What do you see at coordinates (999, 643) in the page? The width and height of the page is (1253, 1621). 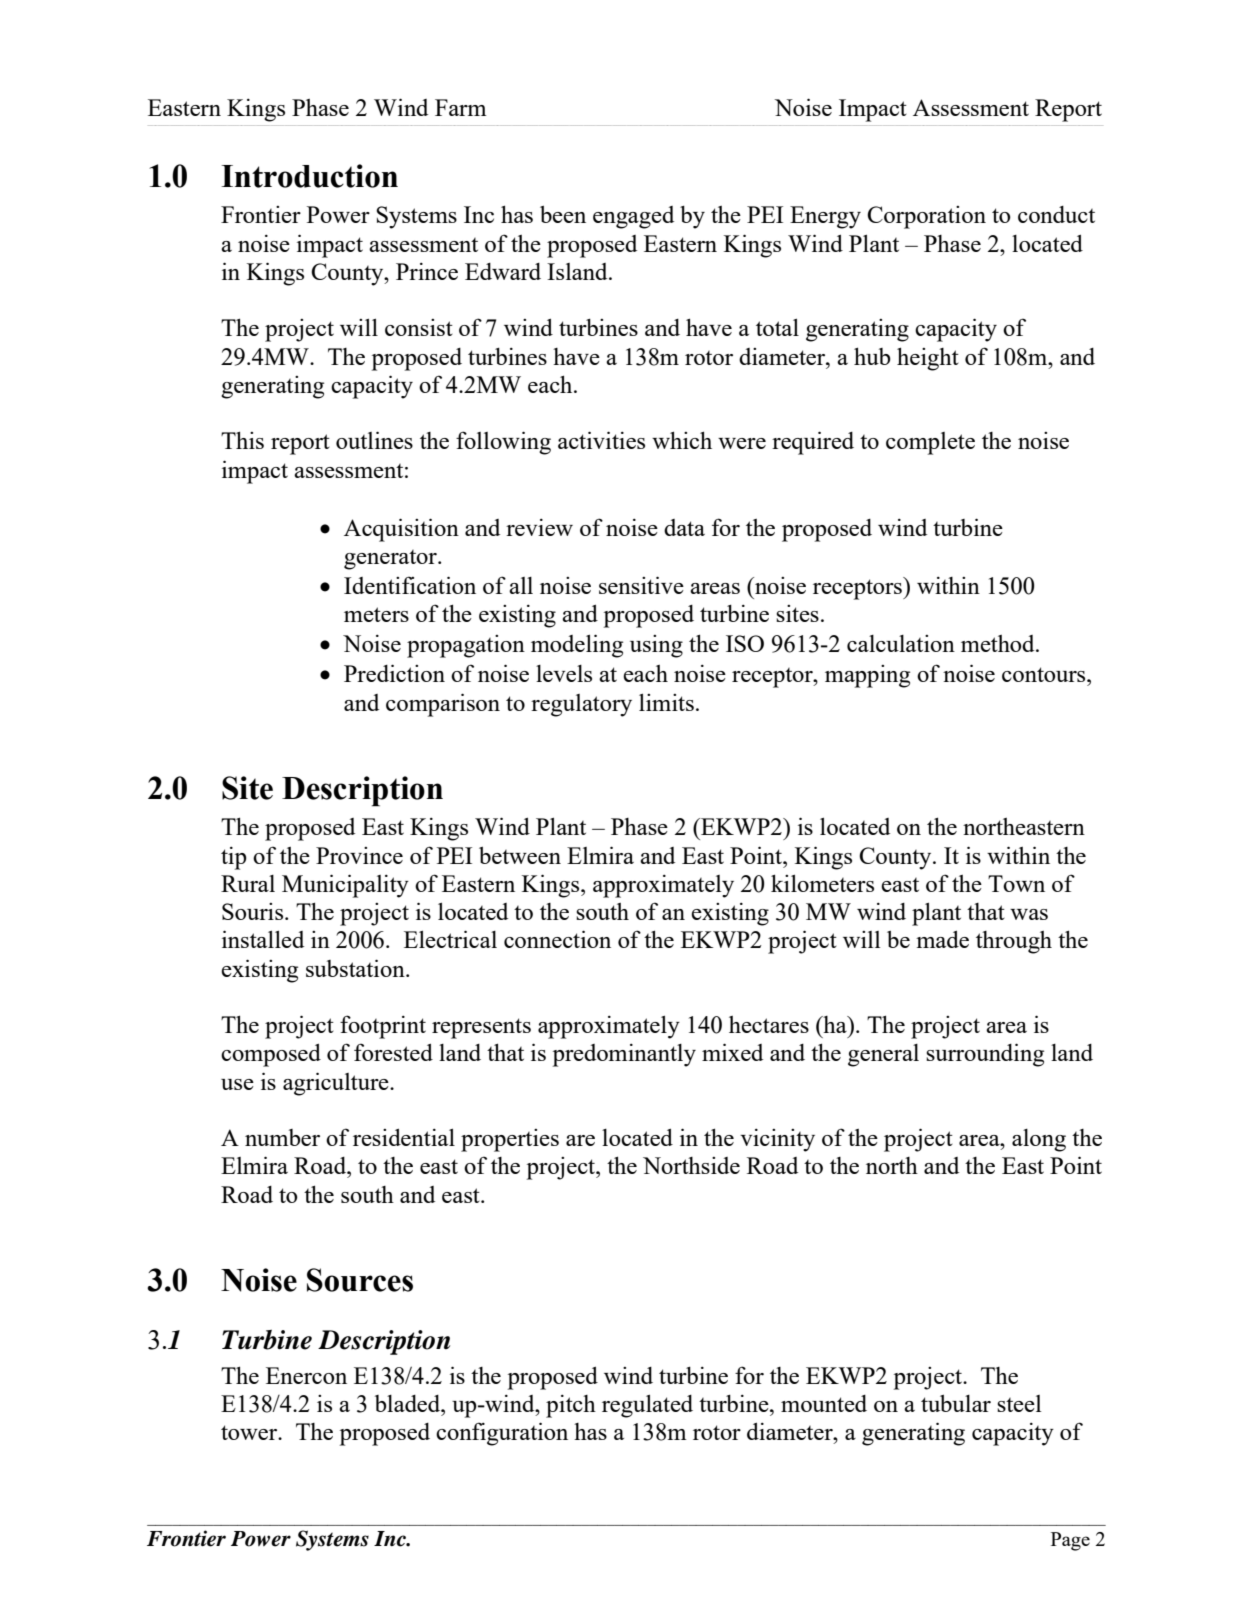 I see `method` at bounding box center [999, 643].
